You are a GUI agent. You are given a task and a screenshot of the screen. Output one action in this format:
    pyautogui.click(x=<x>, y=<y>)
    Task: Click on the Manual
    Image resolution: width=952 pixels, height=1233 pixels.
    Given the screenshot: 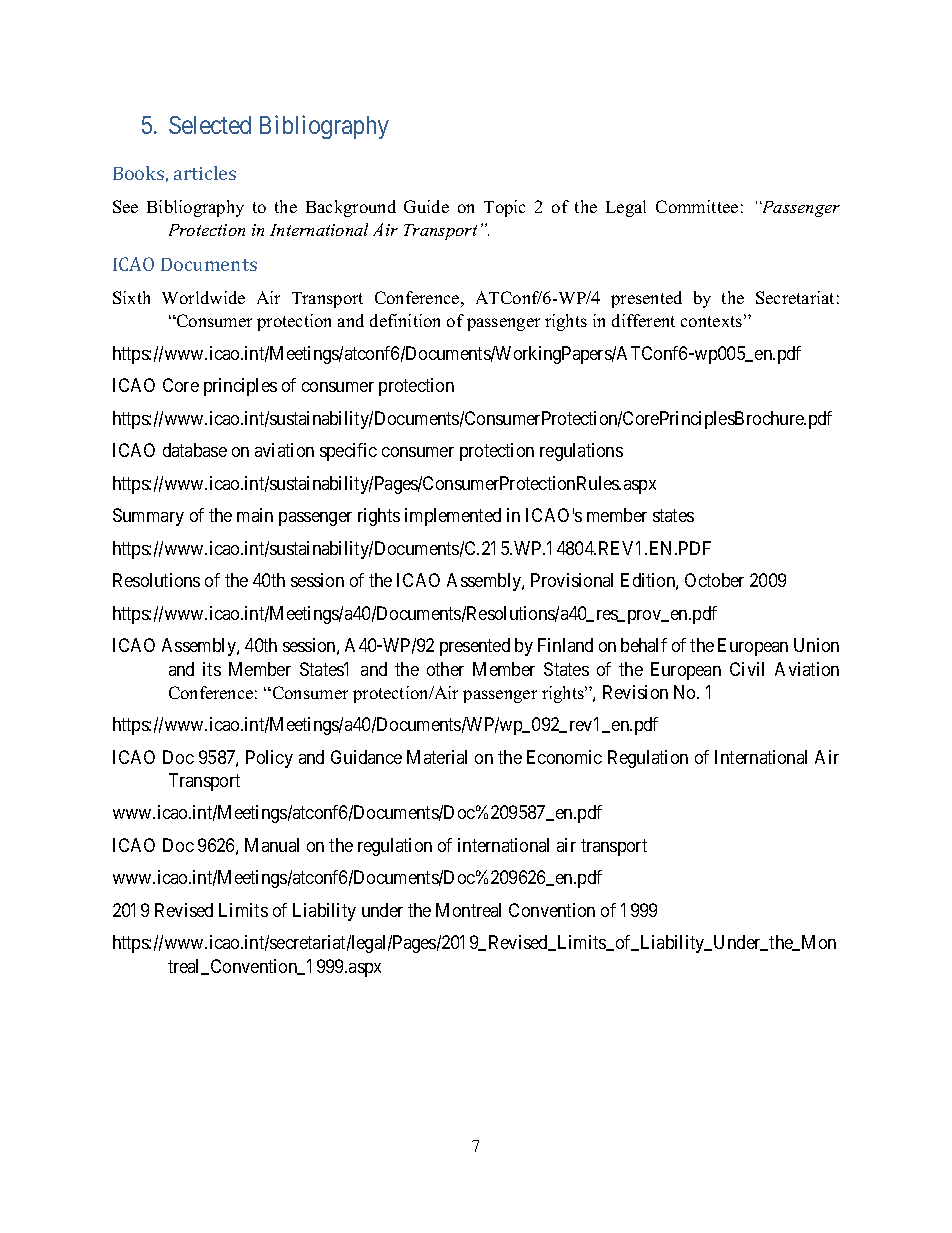 What is the action you would take?
    pyautogui.click(x=272, y=845)
